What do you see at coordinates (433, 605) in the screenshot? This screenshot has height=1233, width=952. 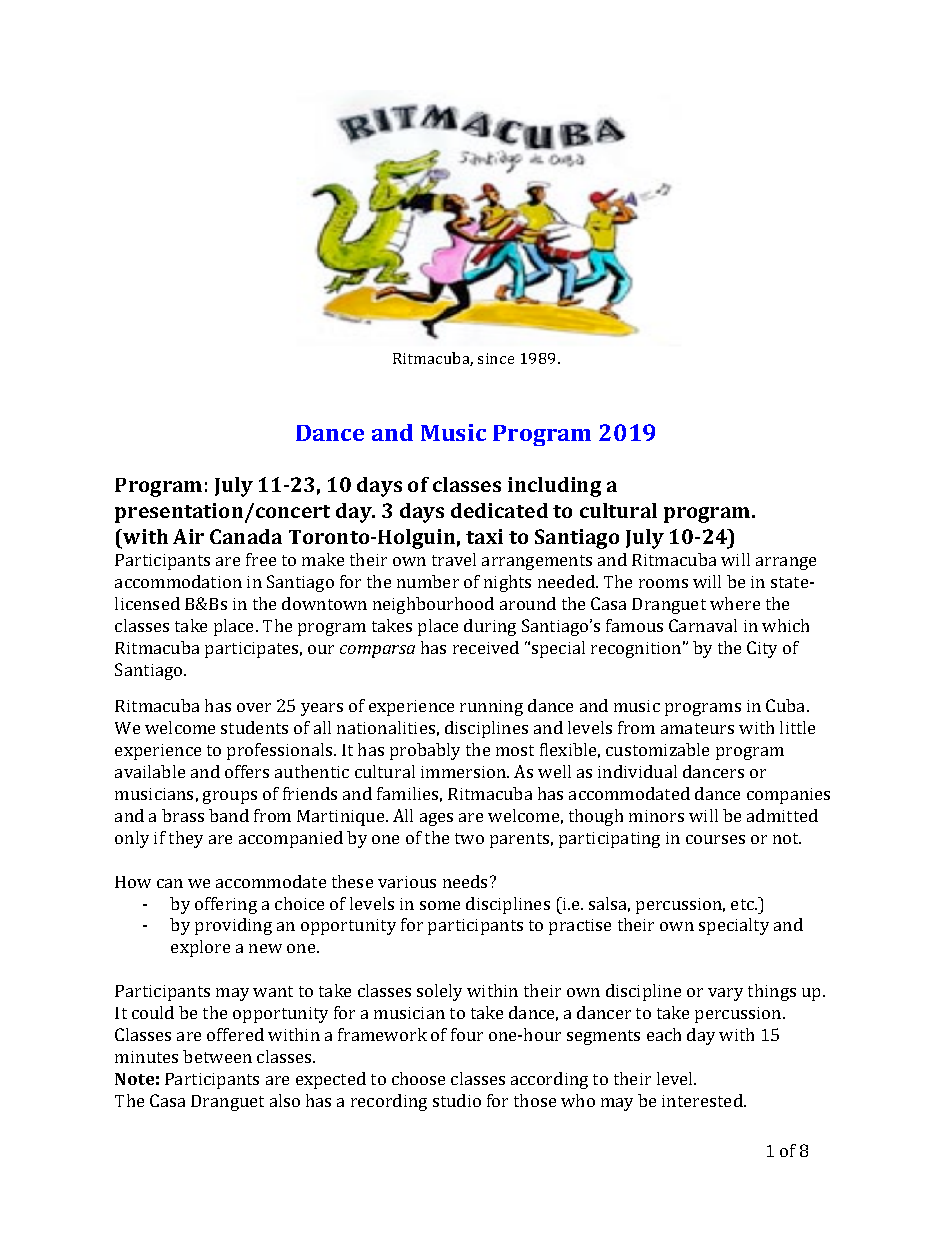 I see `neighbourhood` at bounding box center [433, 605].
